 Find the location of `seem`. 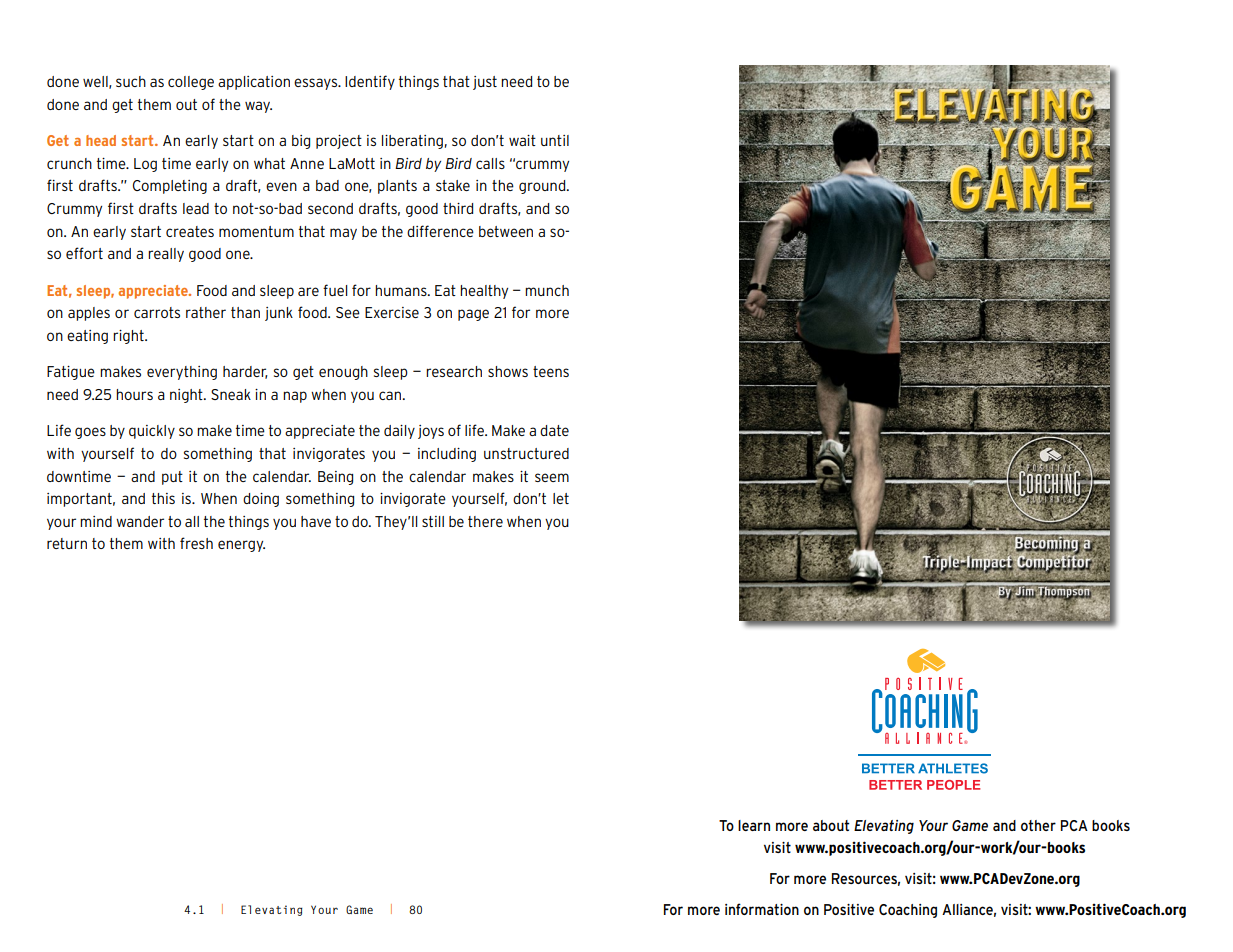

seem is located at coordinates (552, 477).
